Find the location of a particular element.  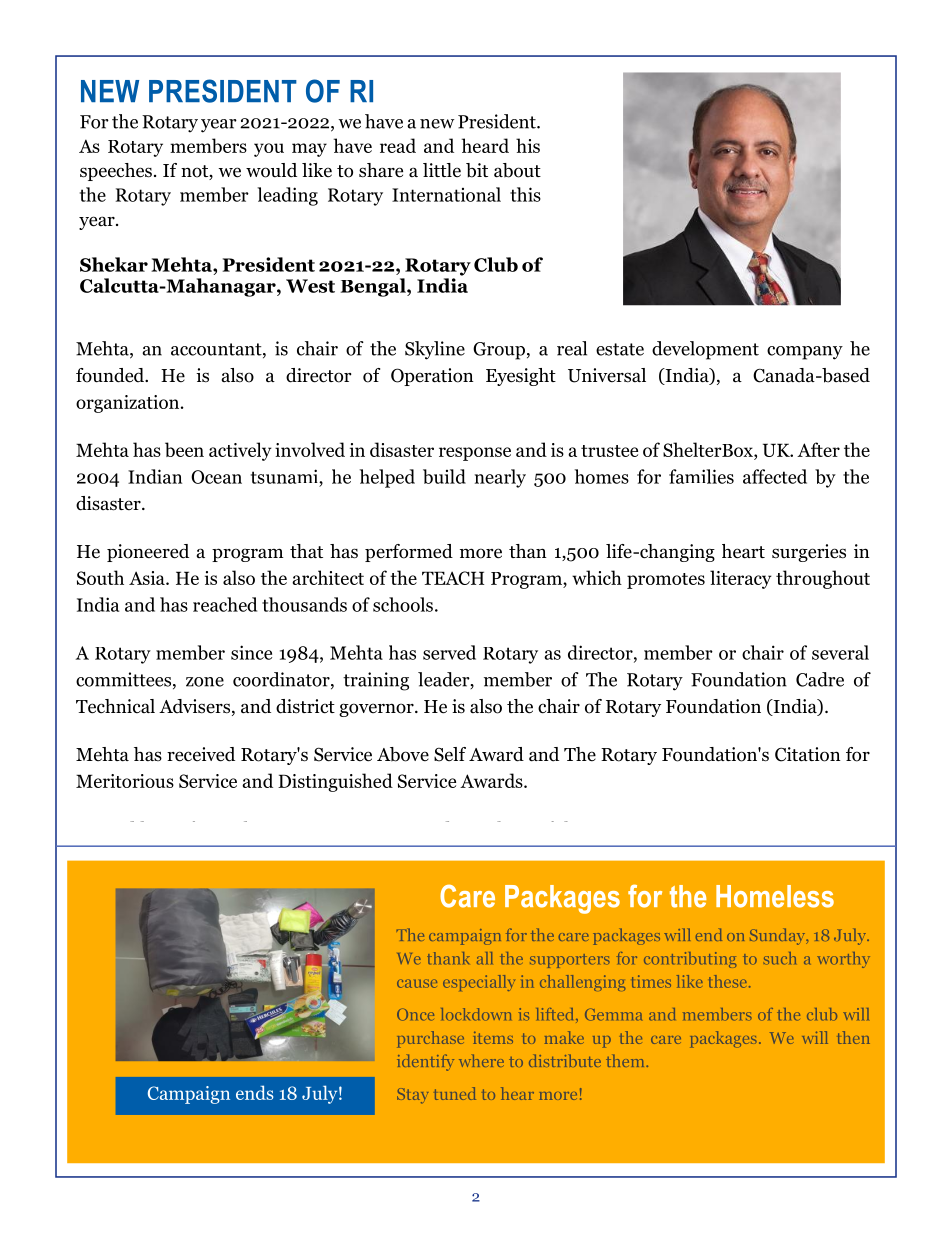

where is located at coordinates (481, 1060).
